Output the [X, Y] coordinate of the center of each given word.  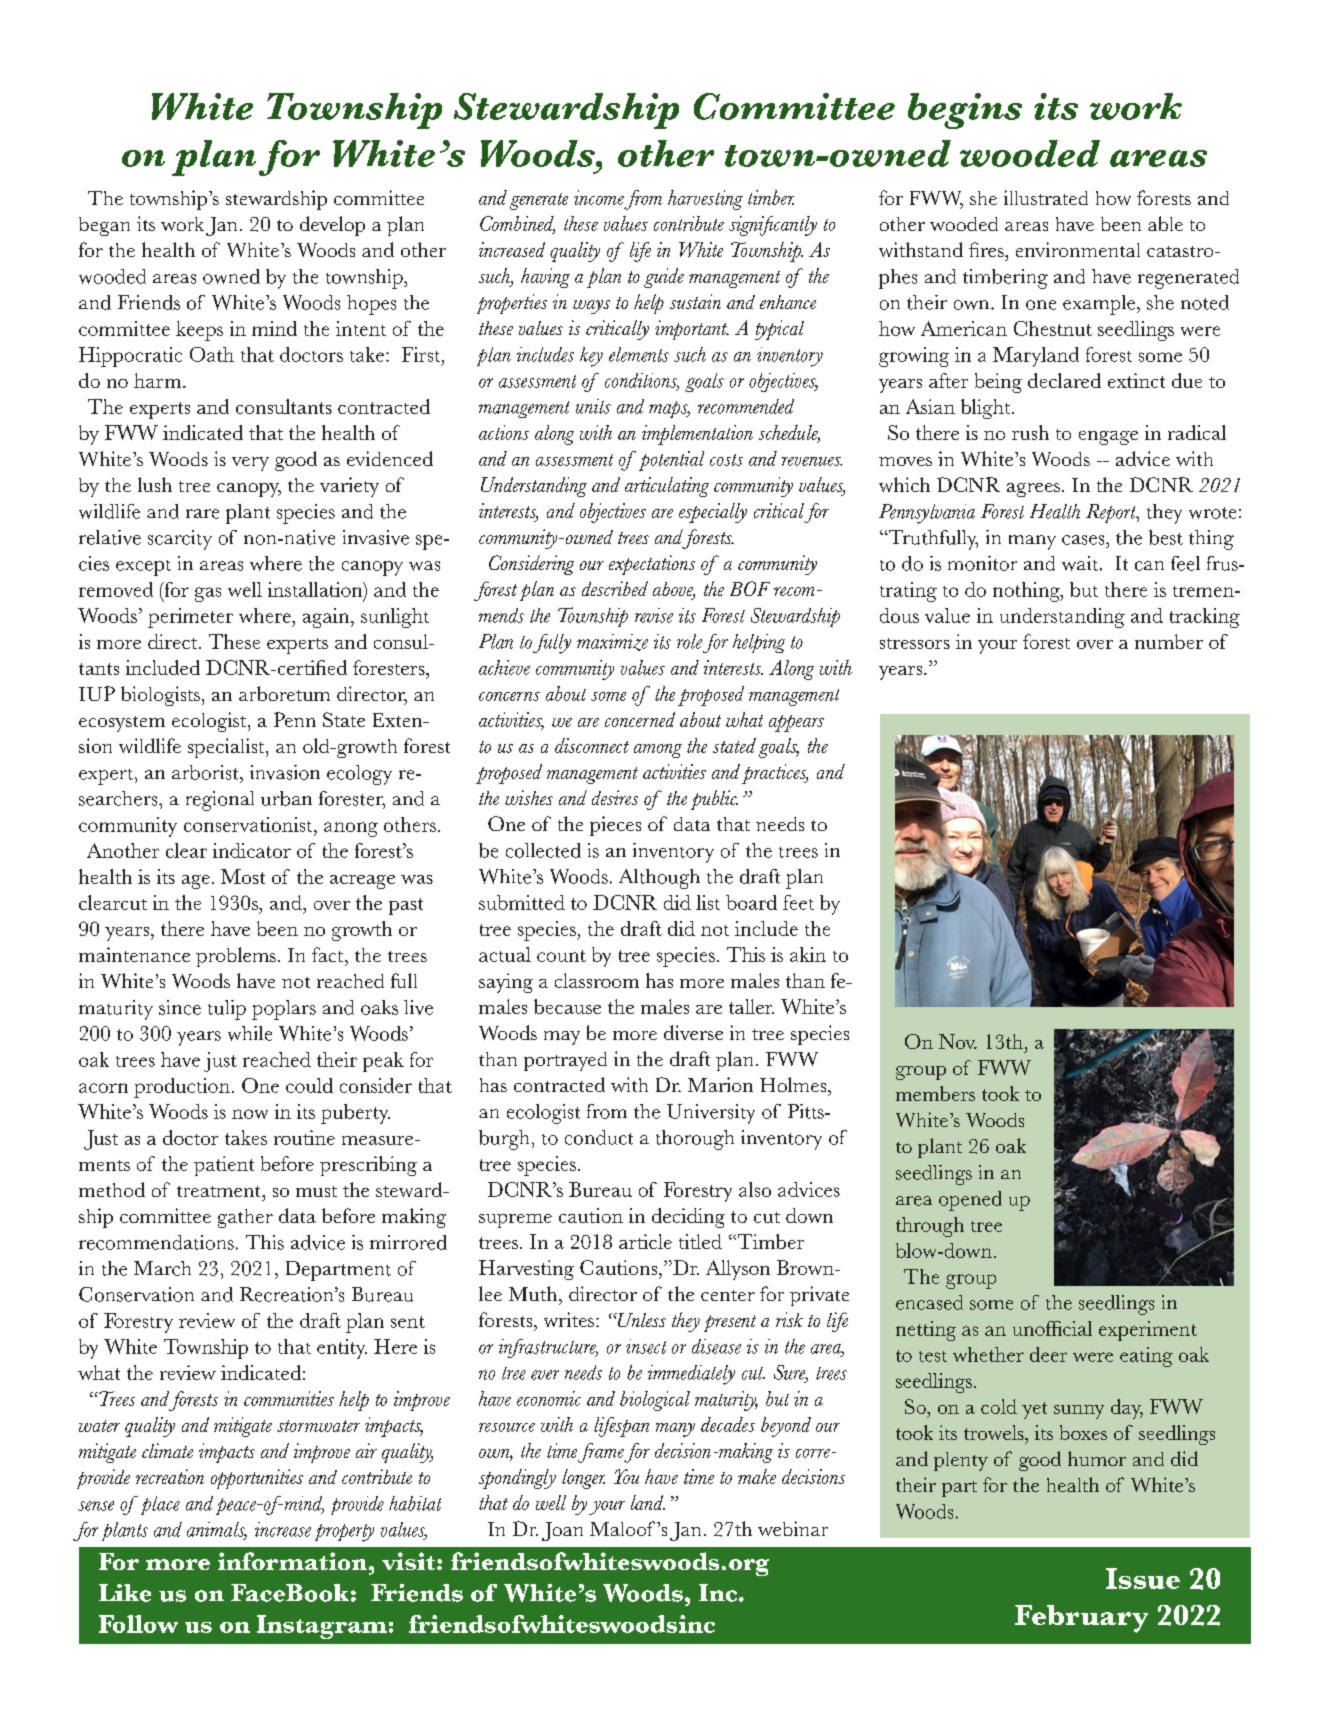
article [645, 1241]
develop [332, 226]
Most [243, 876]
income [599, 197]
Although [659, 879]
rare [202, 514]
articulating [667, 487]
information [294, 1561]
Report [1112, 513]
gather [245, 1218]
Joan [562, 1531]
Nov [958, 1041]
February [1081, 1619]
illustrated [1046, 197]
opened [970, 1201]
